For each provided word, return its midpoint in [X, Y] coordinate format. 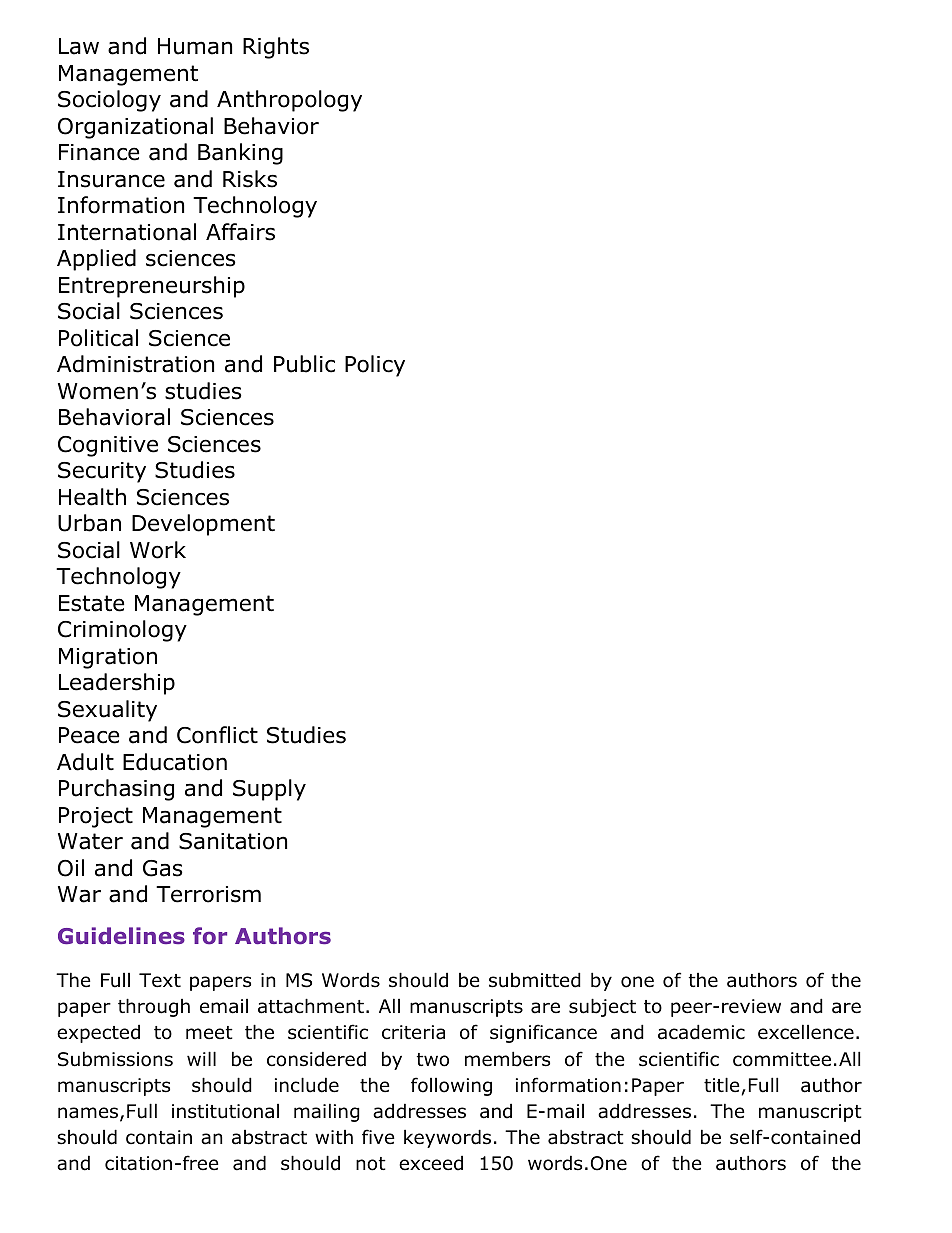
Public [304, 364]
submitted [535, 980]
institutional [225, 1111]
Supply [269, 790]
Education [175, 762]
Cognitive [108, 446]
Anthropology [289, 101]
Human [195, 46]
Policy [375, 366]
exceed [431, 1163]
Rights [276, 48]
